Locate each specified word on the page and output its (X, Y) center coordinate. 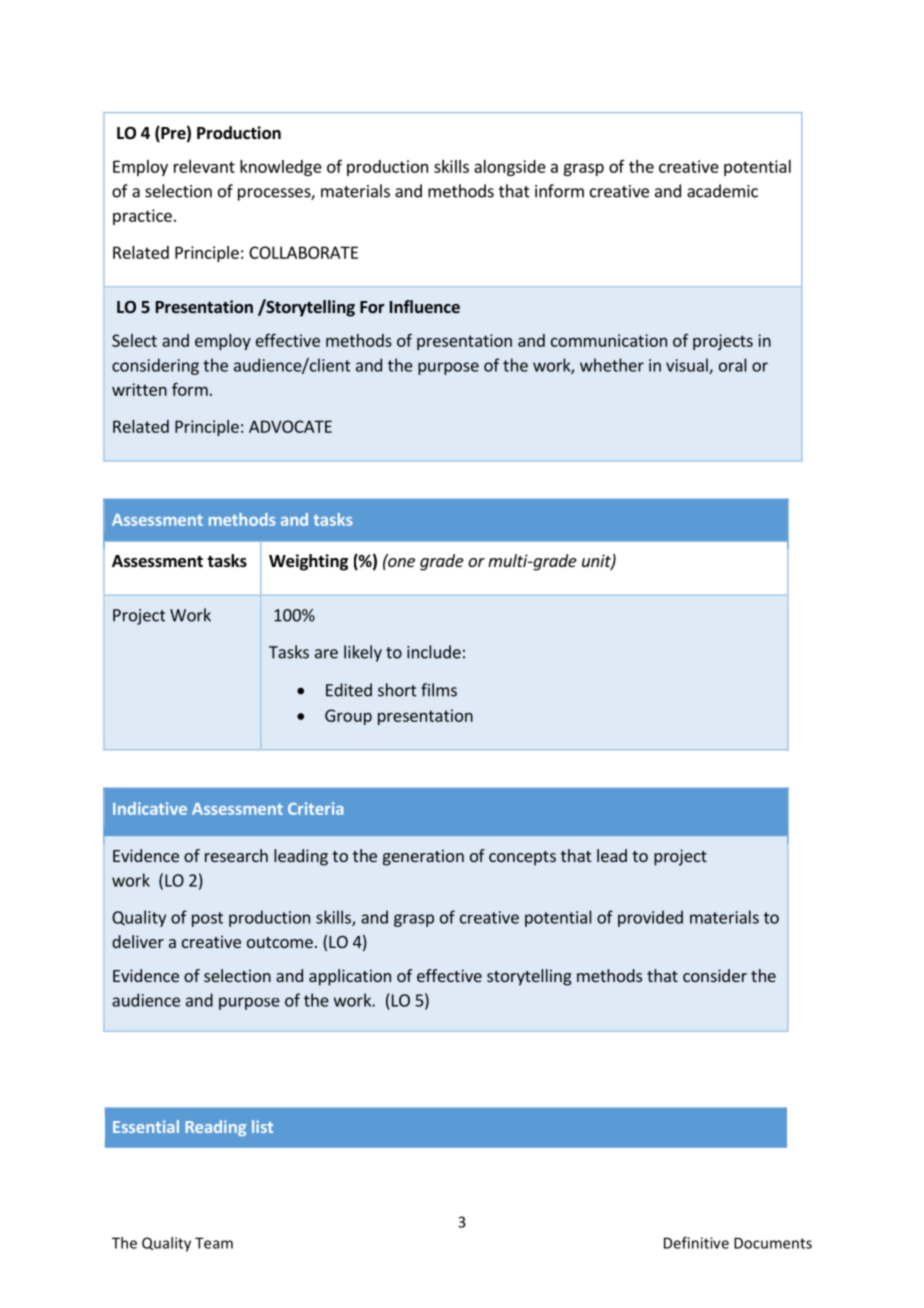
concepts (522, 858)
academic (722, 191)
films (439, 690)
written (139, 389)
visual (688, 366)
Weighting (308, 562)
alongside (510, 168)
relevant (204, 166)
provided (650, 918)
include (434, 652)
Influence (425, 306)
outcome (280, 942)
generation (423, 858)
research (236, 855)
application (350, 977)
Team (214, 1243)
